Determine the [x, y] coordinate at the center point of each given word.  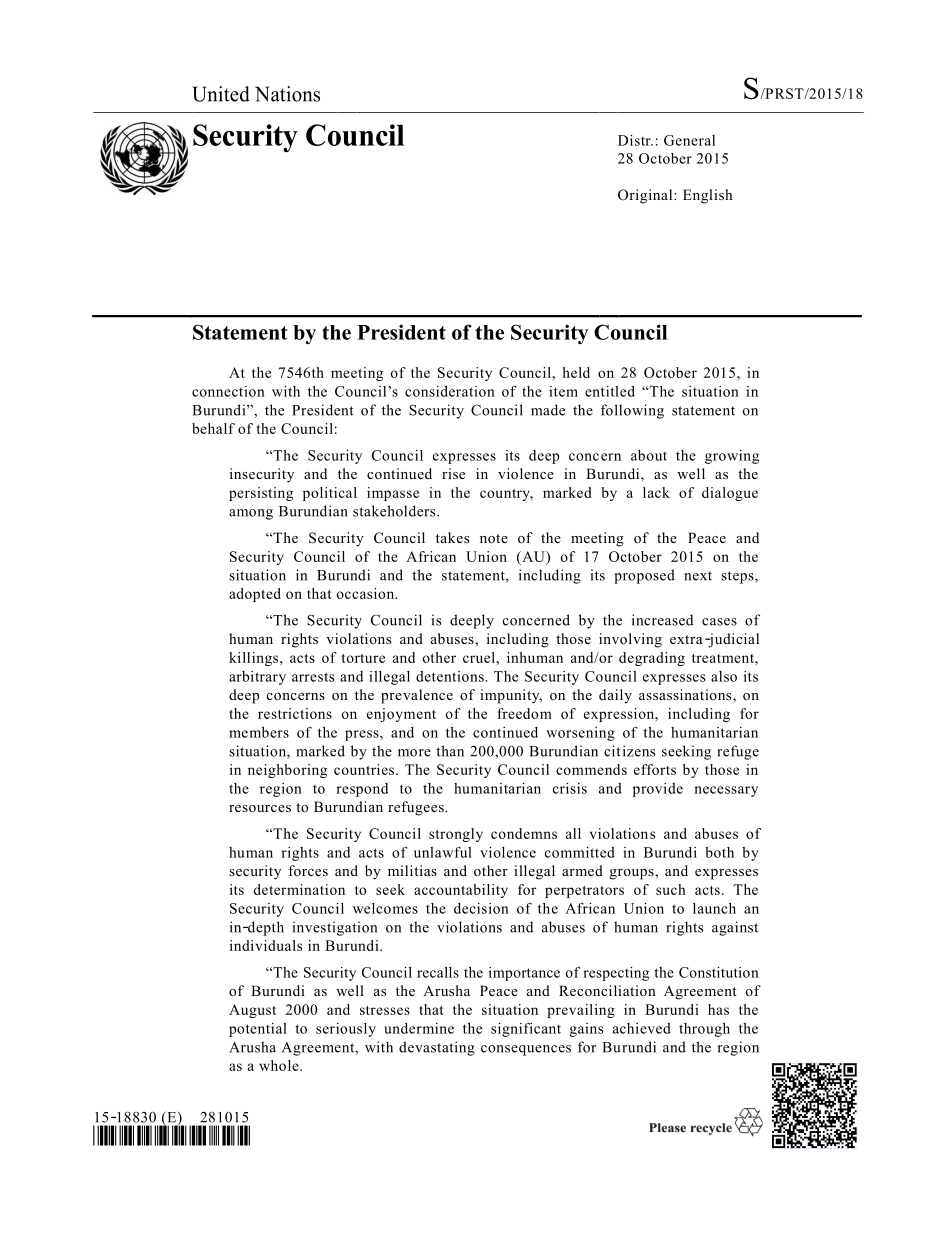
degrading [652, 659]
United [221, 94]
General [689, 140]
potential [258, 1030]
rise [453, 473]
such [671, 889]
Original [646, 196]
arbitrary [257, 678]
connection [228, 391]
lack [656, 492]
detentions [451, 676]
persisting [261, 494]
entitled [610, 391]
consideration [450, 391]
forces [308, 870]
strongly [456, 835]
